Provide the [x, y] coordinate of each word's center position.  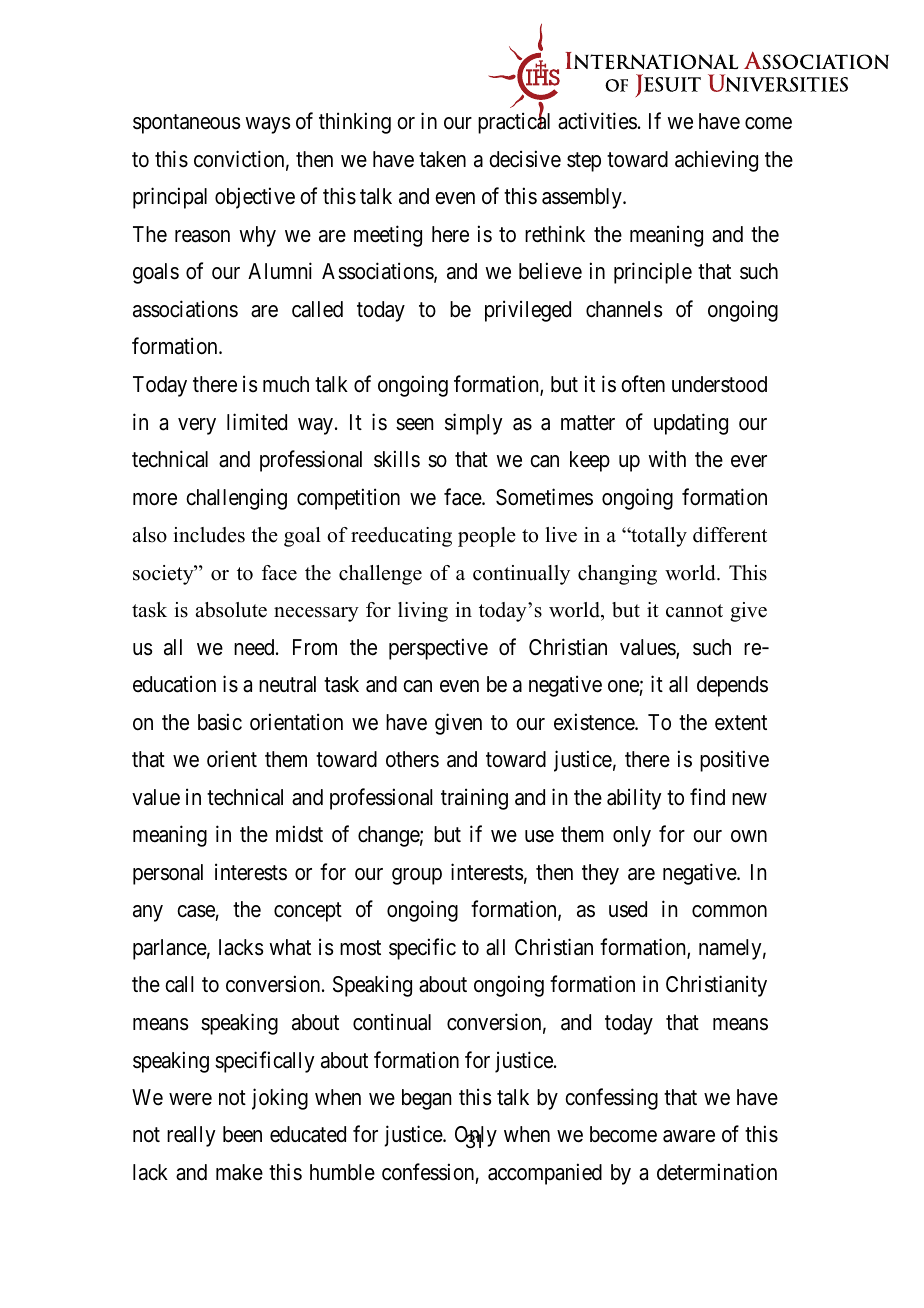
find [707, 796]
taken [442, 159]
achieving [716, 161]
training [474, 799]
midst [299, 834]
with [667, 458]
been [242, 1134]
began [426, 1099]
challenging [236, 499]
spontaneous [187, 124]
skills [397, 459]
